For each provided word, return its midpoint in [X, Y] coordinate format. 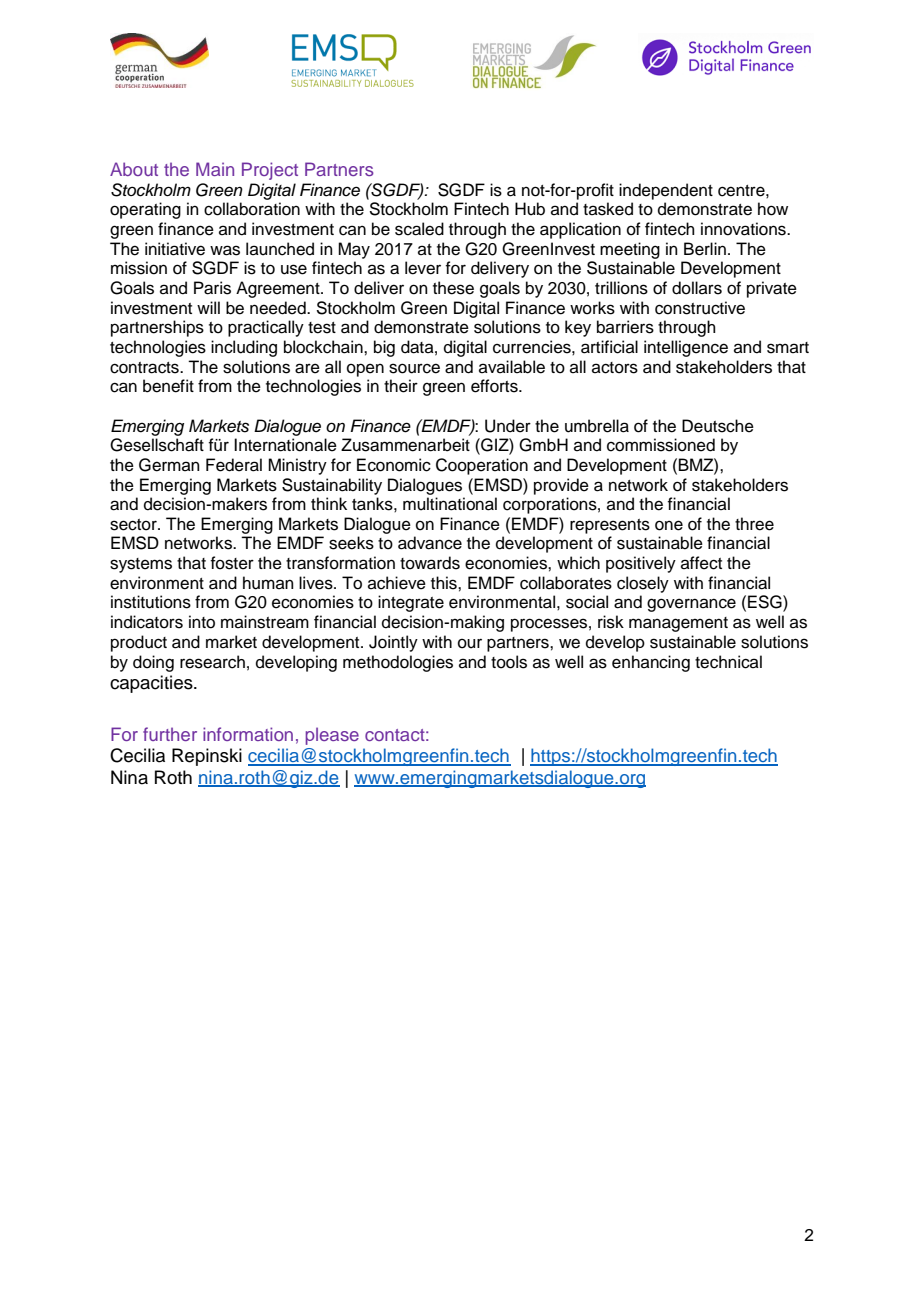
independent [666, 191]
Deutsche [718, 426]
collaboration [252, 209]
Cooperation [482, 466]
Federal [234, 465]
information [248, 734]
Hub [530, 209]
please [332, 736]
